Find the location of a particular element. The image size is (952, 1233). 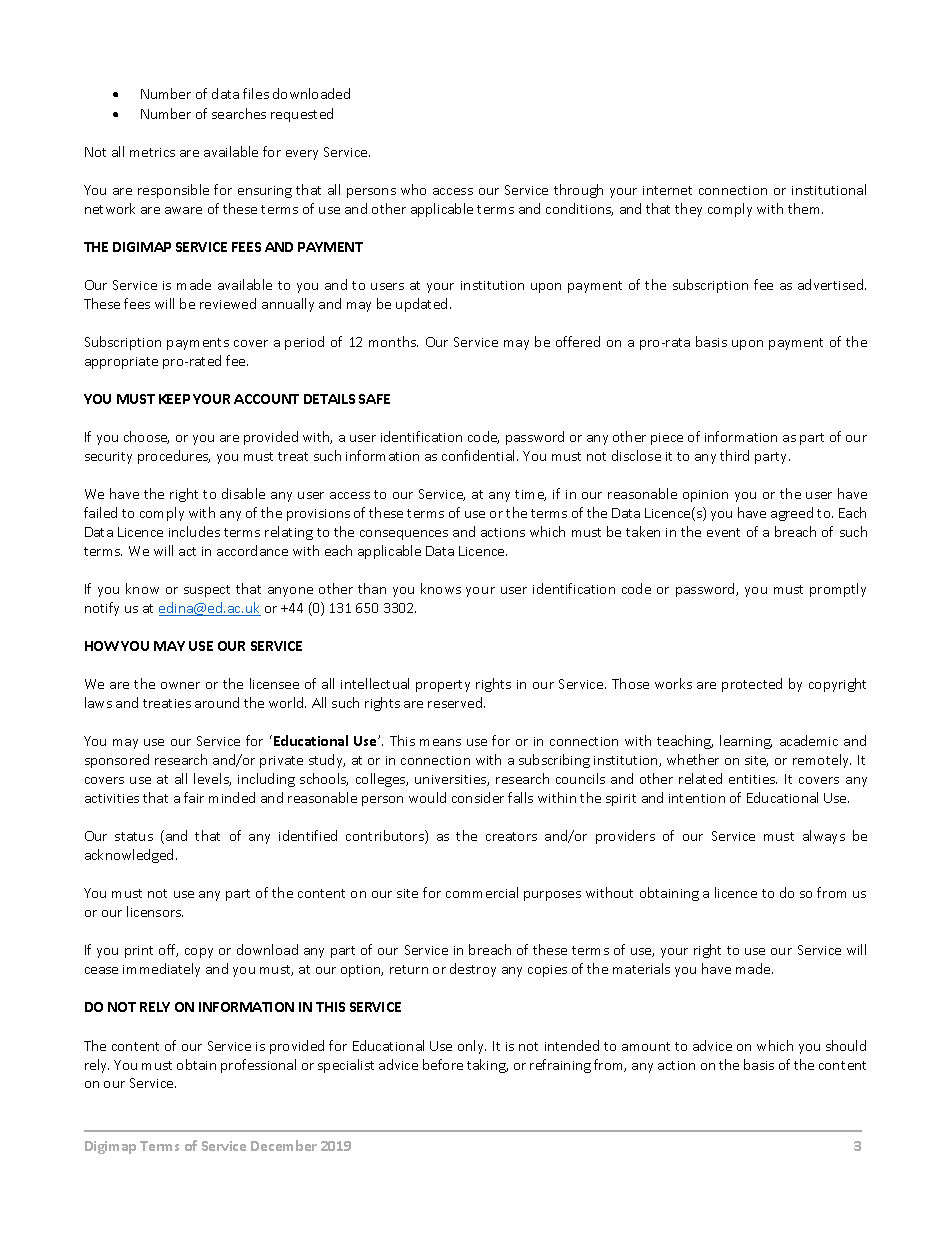

fair is located at coordinates (194, 797).
